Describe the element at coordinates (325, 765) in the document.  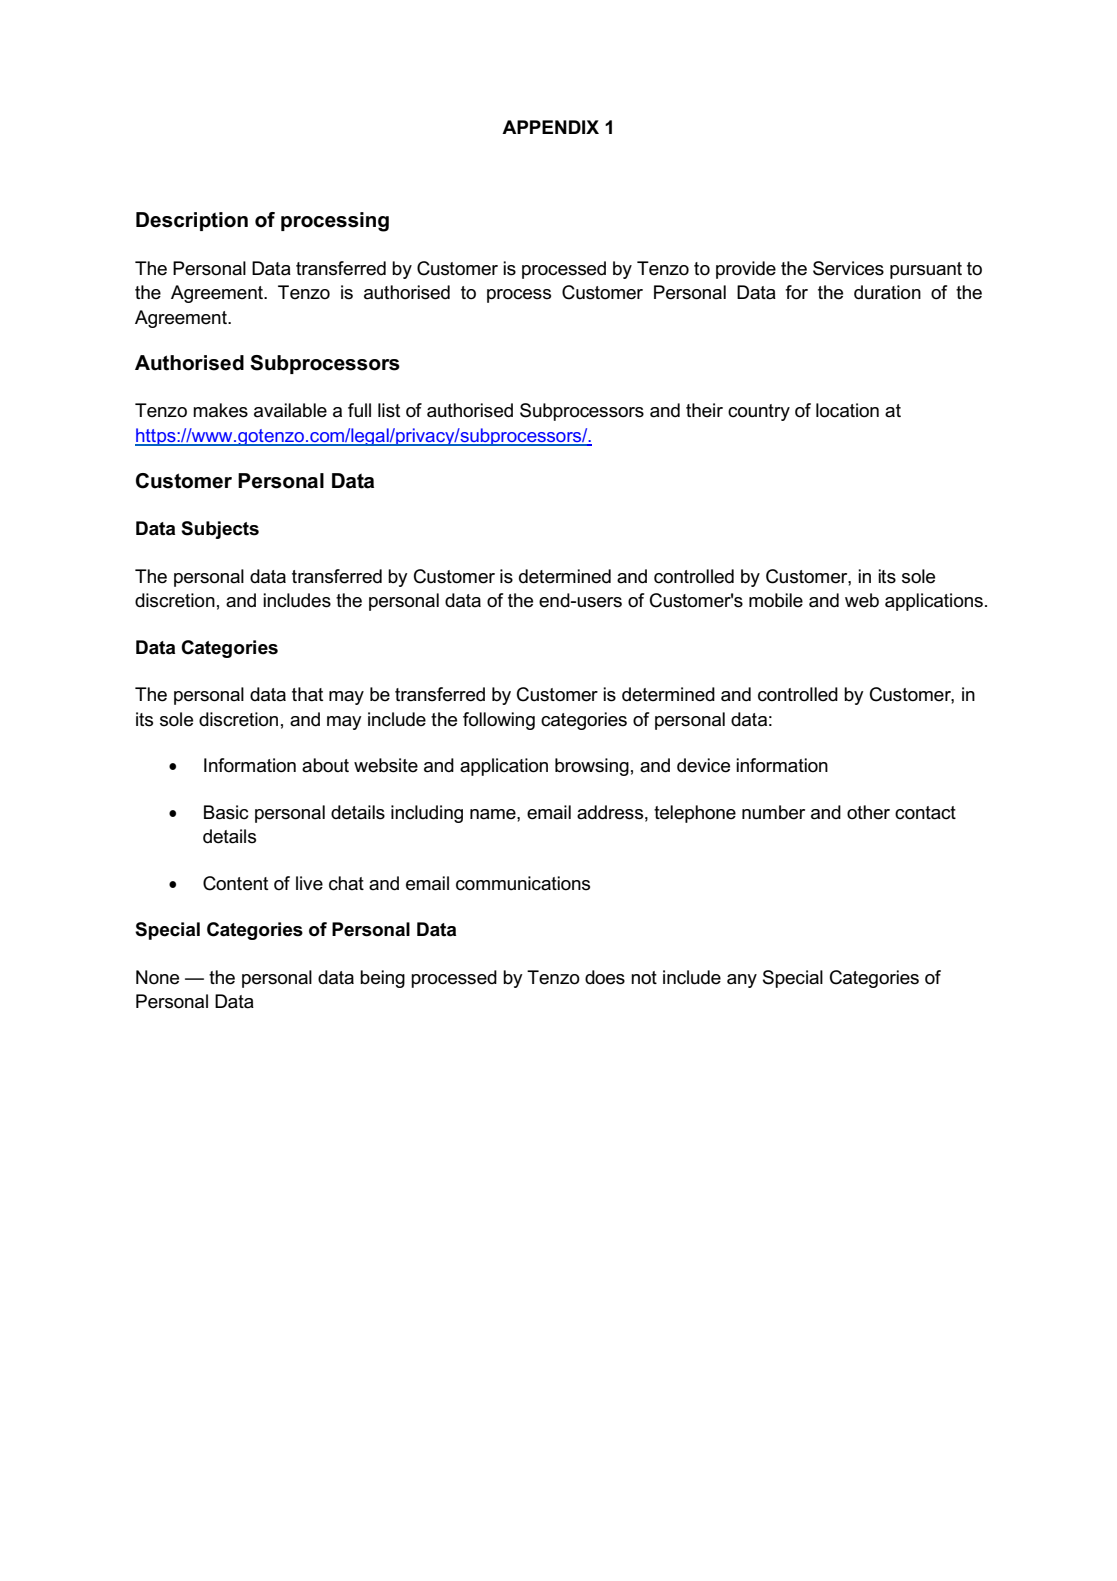
I see `about` at that location.
